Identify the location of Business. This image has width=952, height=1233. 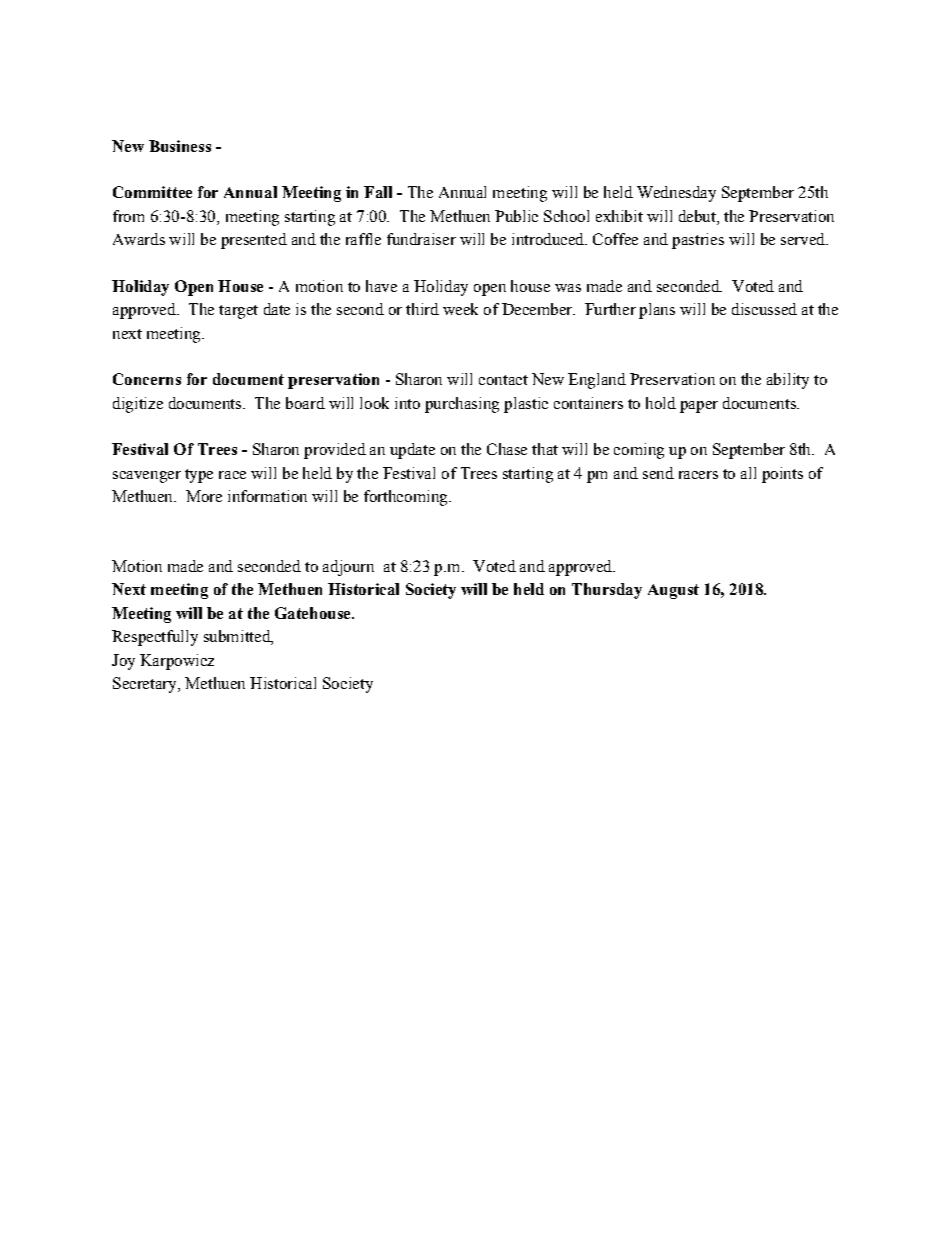
(180, 146).
